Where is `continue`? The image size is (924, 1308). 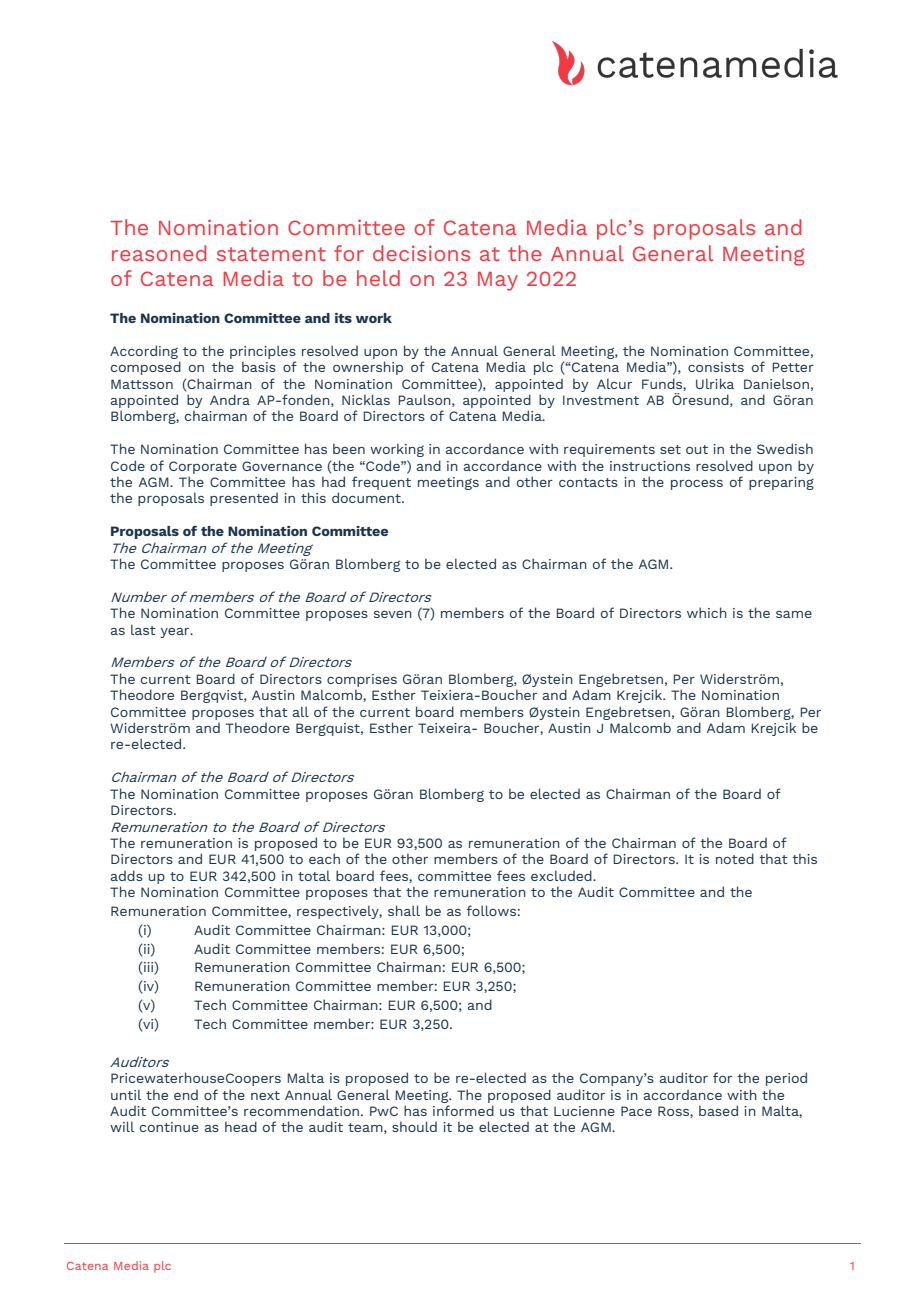 continue is located at coordinates (169, 1127).
